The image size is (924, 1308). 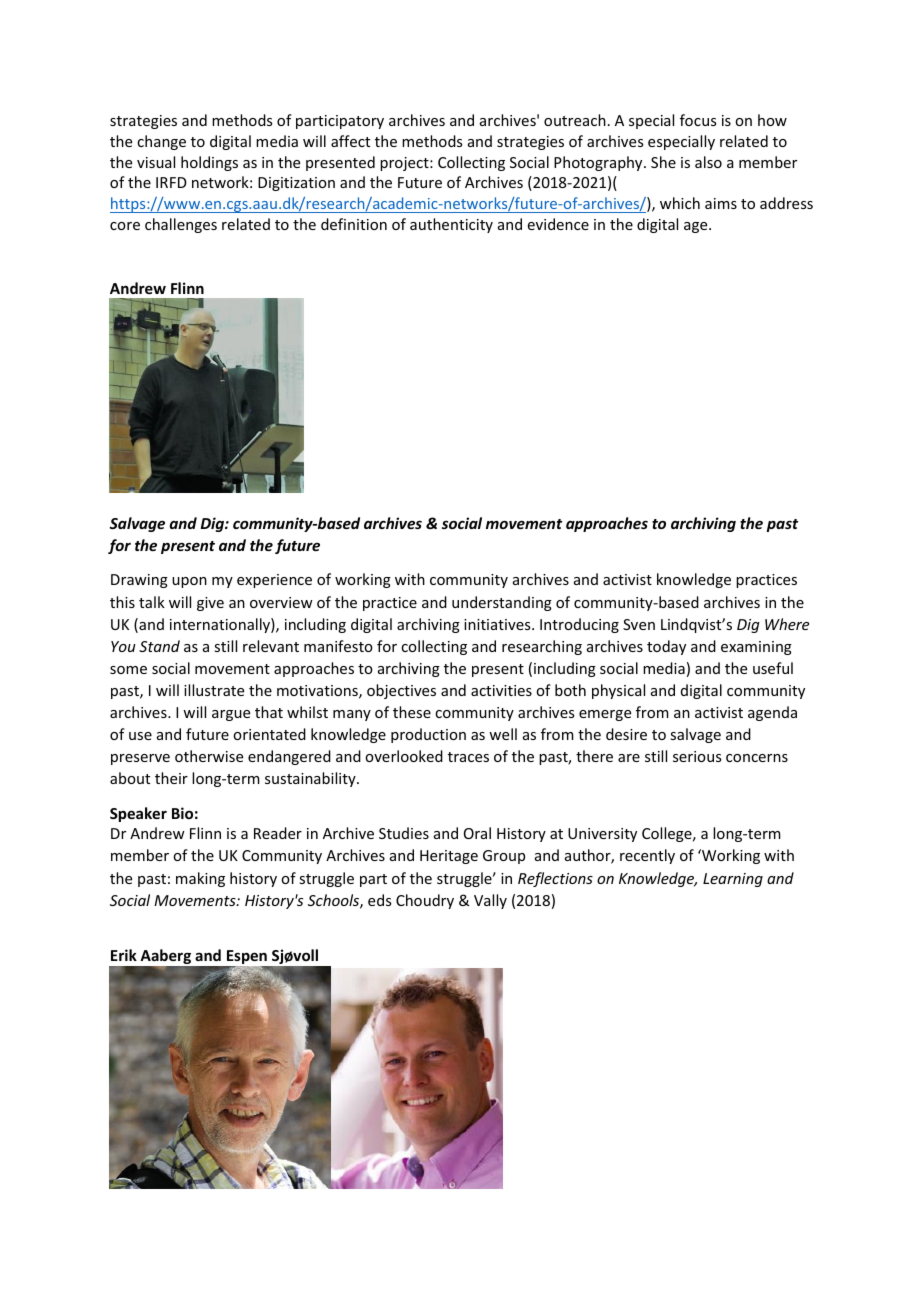 I want to click on illustrate, so click(x=214, y=690).
